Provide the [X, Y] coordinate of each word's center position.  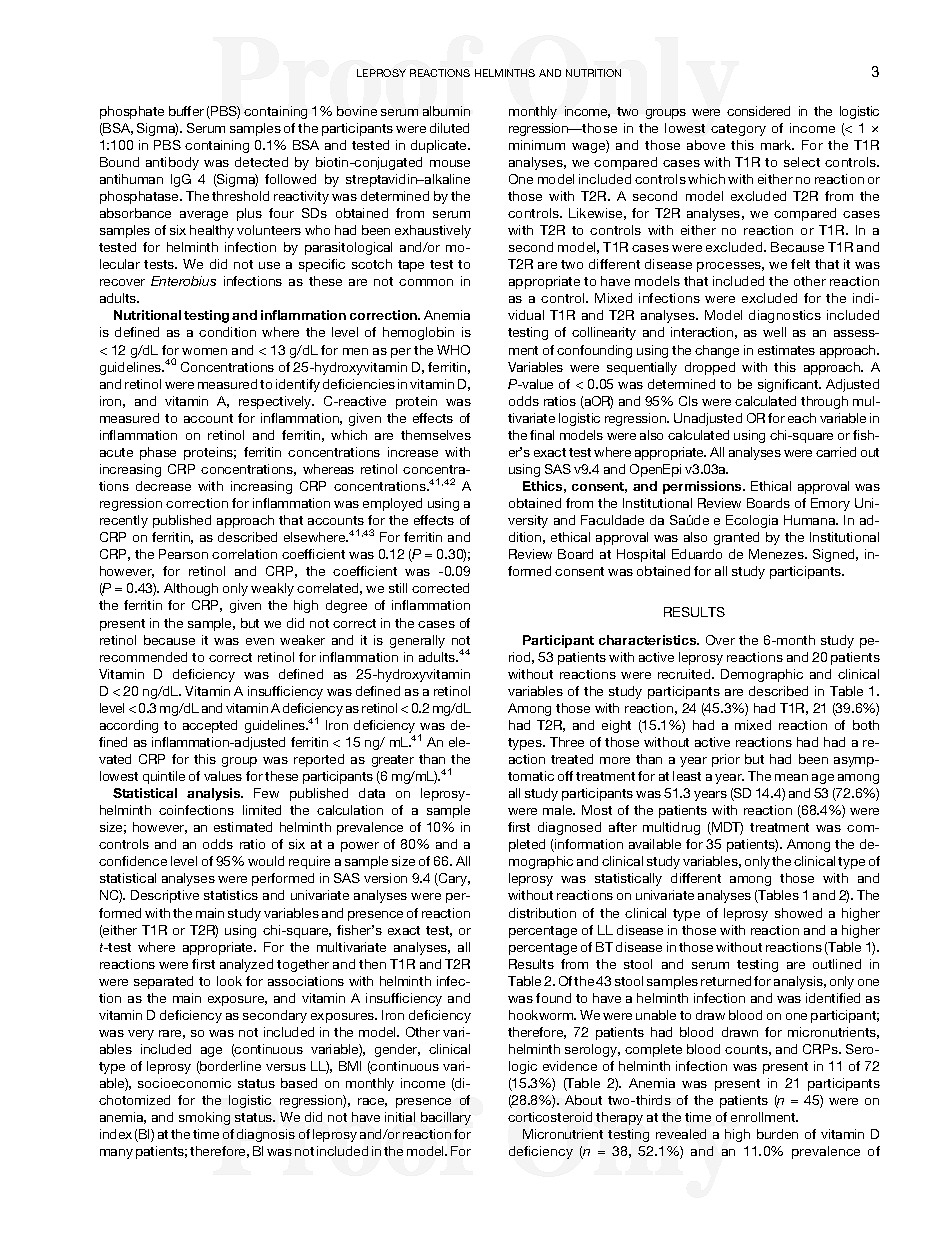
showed [798, 913]
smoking [204, 1118]
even [260, 641]
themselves [436, 435]
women [204, 351]
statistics [231, 895]
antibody [172, 163]
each [802, 418]
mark [777, 145]
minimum [537, 145]
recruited [685, 674]
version [385, 878]
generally [417, 641]
